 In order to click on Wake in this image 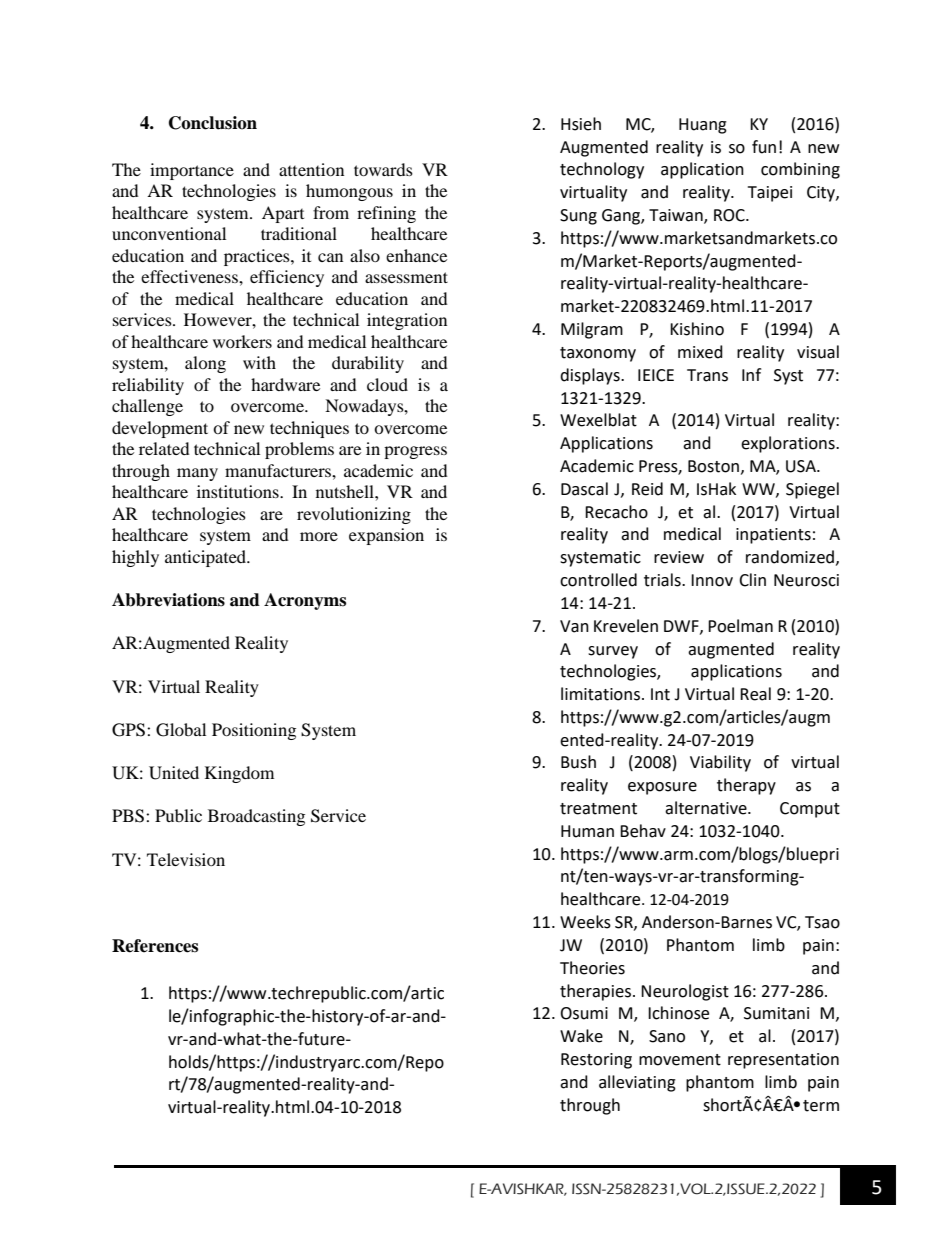, I will do `click(581, 1036)`.
